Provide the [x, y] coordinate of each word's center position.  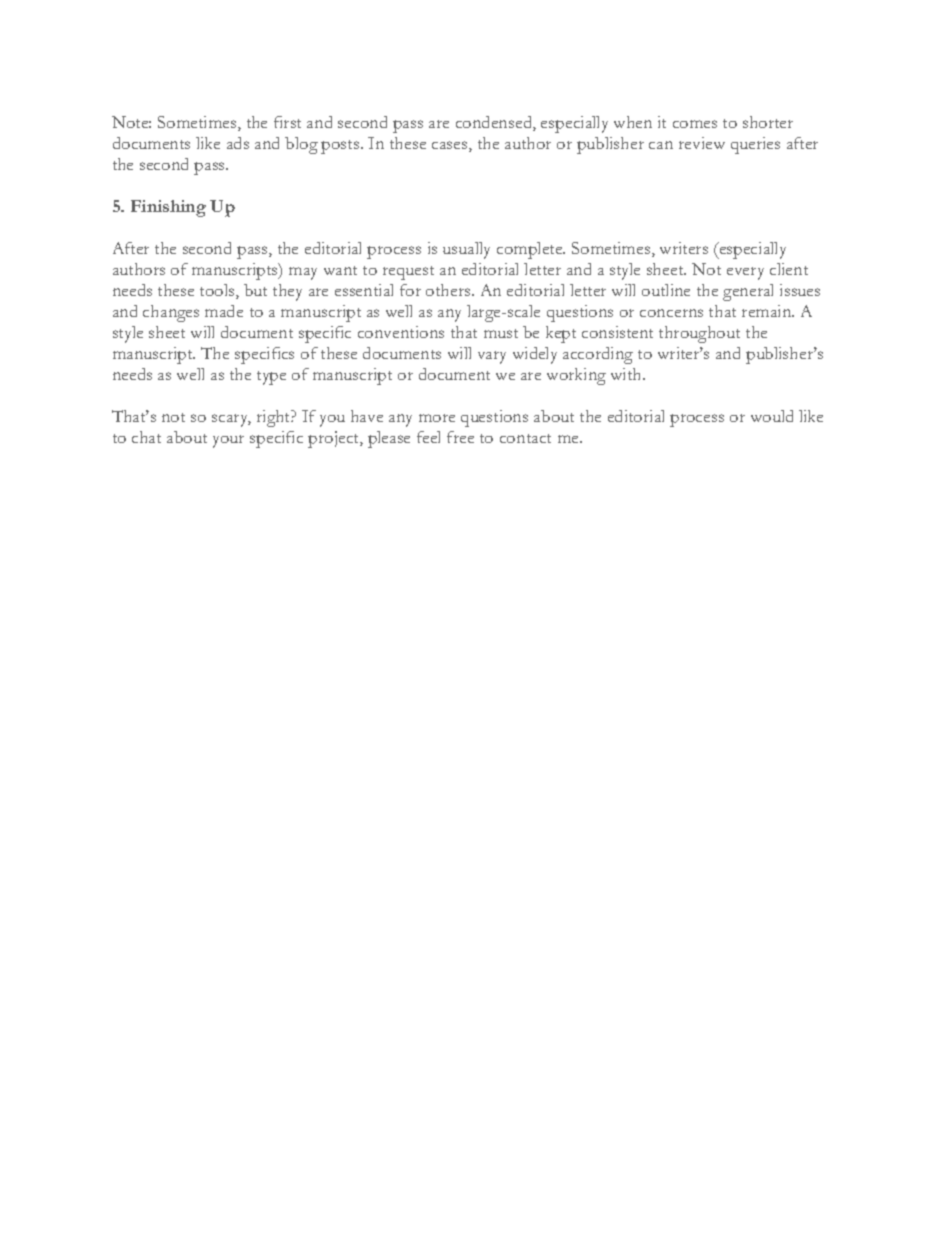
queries [755, 145]
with [627, 374]
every [745, 273]
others [449, 290]
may [303, 273]
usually [466, 250]
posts [341, 147]
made [224, 311]
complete [531, 250]
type [271, 378]
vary [492, 357]
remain [768, 311]
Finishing [168, 208]
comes [695, 124]
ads [238, 143]
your [228, 441]
